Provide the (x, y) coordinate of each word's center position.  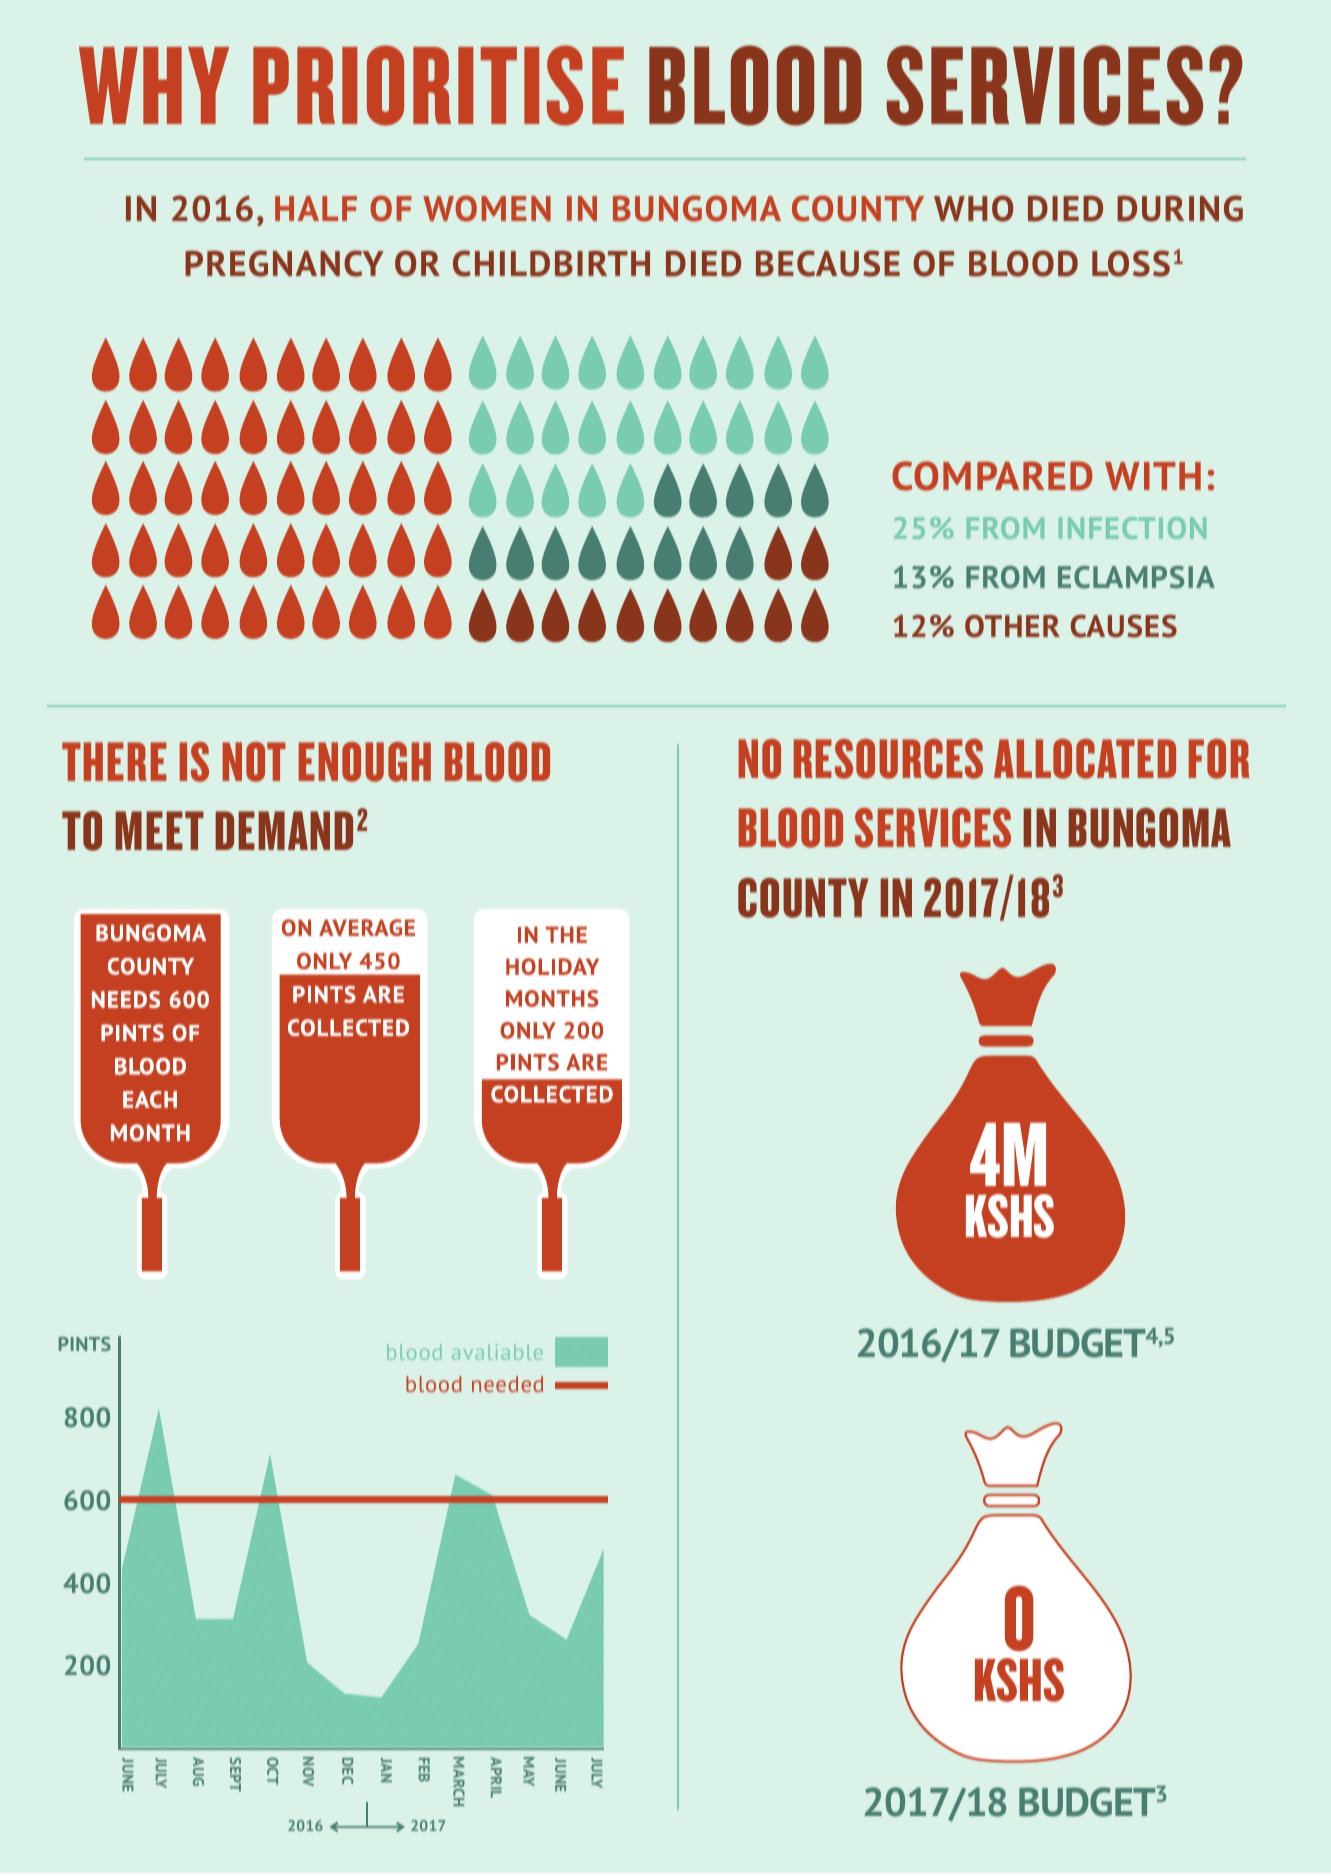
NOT (254, 762)
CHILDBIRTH (551, 263)
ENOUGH (365, 762)
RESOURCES (888, 759)
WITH (1153, 476)
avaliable (497, 1352)
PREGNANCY (284, 263)
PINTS (85, 1344)
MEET (159, 830)
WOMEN (487, 208)
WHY (154, 85)
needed (507, 1384)
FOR (1219, 759)
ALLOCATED (1085, 759)
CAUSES (1124, 626)
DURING (1180, 208)
